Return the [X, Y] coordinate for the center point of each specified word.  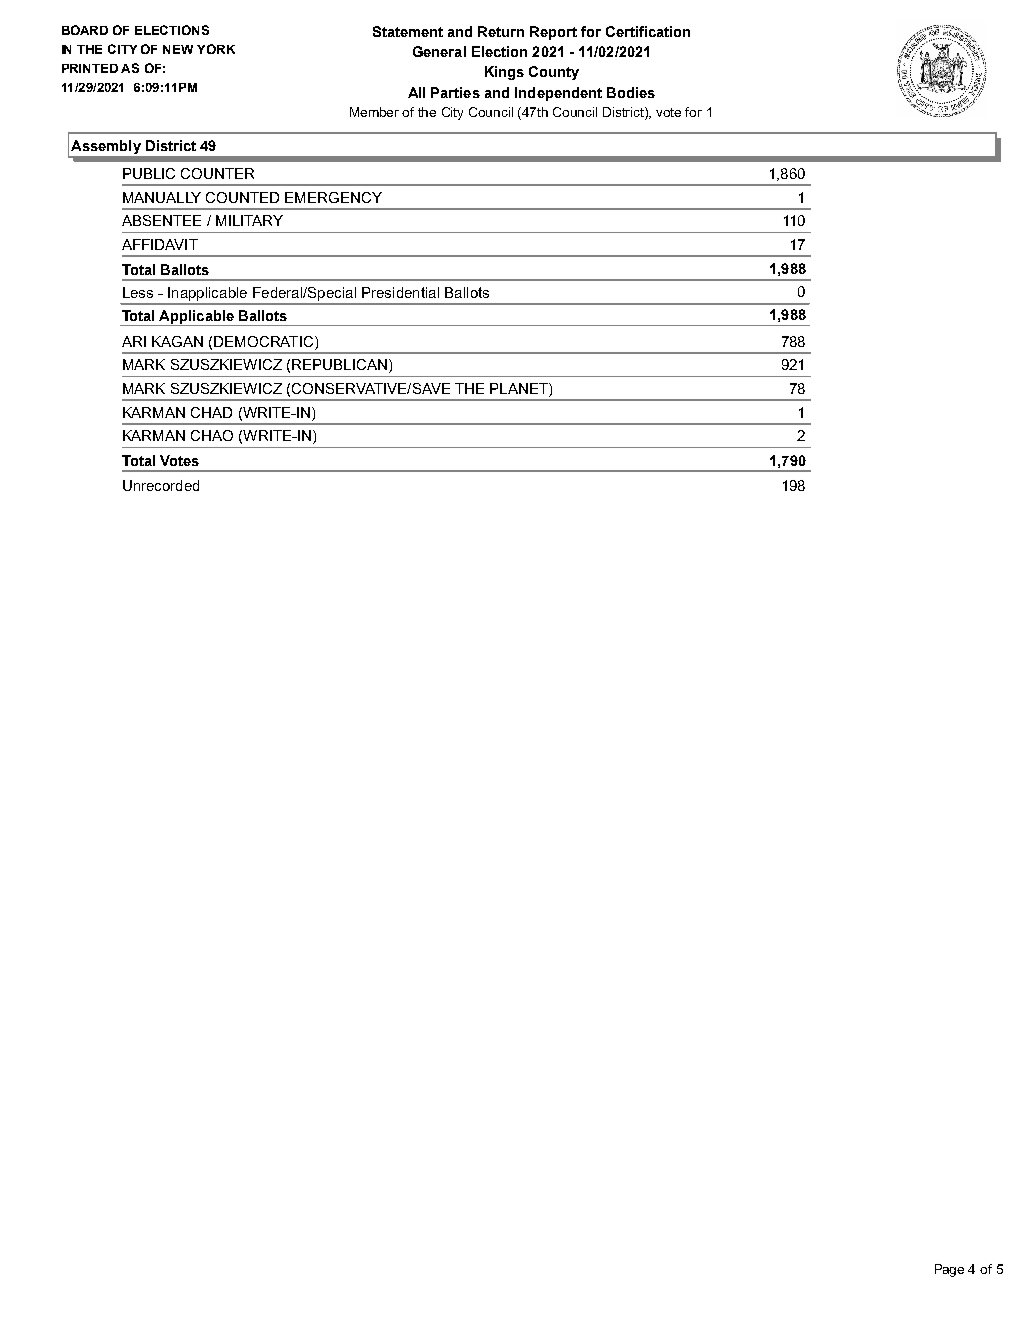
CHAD [211, 412]
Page [949, 1270]
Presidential [400, 292]
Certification [648, 31]
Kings [504, 73]
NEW [178, 49]
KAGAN [177, 341]
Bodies [631, 92]
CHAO [212, 435]
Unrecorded [161, 485]
